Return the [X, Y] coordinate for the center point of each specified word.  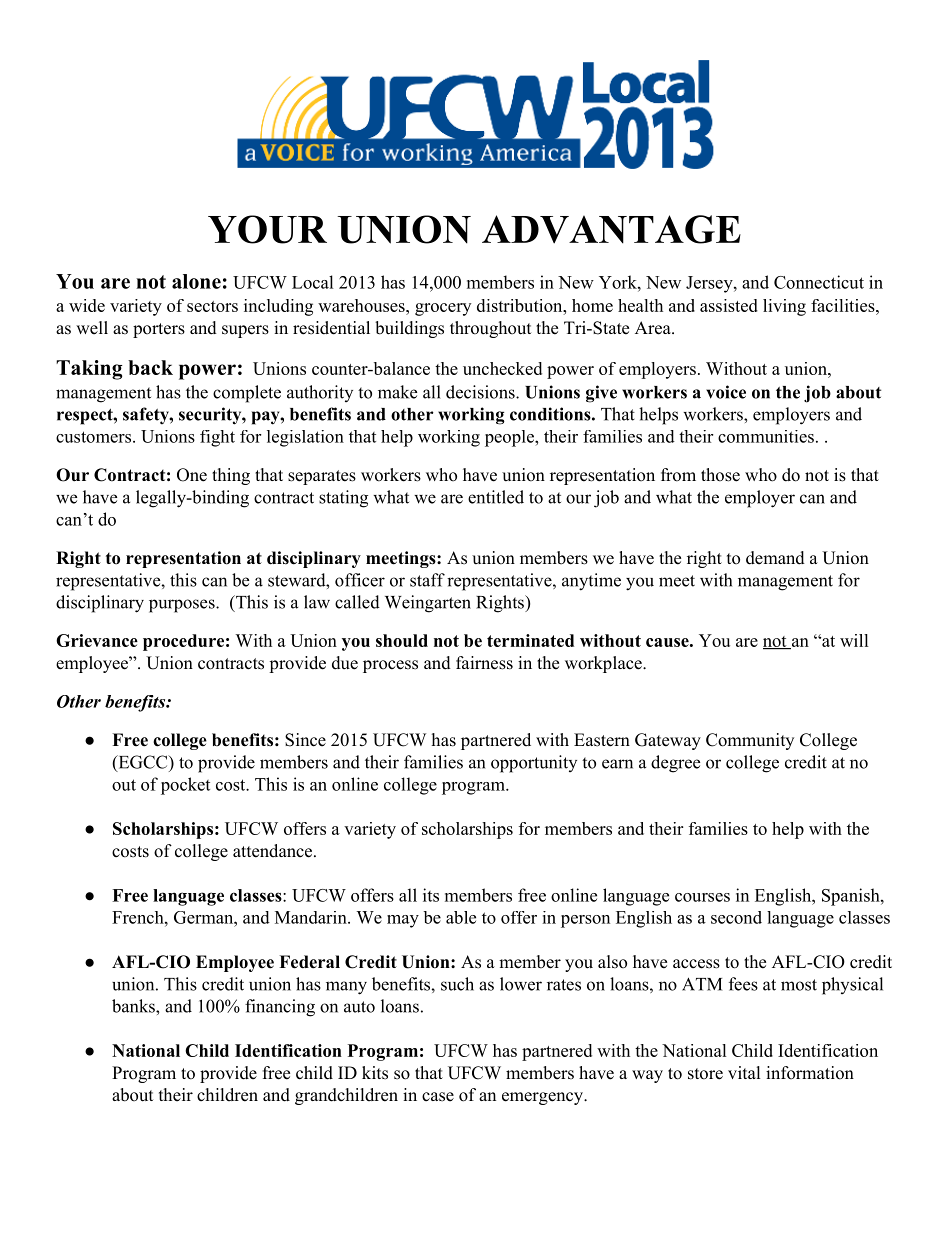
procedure [183, 642]
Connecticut [819, 282]
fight [217, 438]
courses [702, 897]
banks [134, 1006]
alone [196, 281]
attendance [272, 851]
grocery [443, 309]
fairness [484, 663]
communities [766, 436]
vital [744, 1072]
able [461, 917]
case [438, 1097]
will [854, 640]
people [510, 438]
